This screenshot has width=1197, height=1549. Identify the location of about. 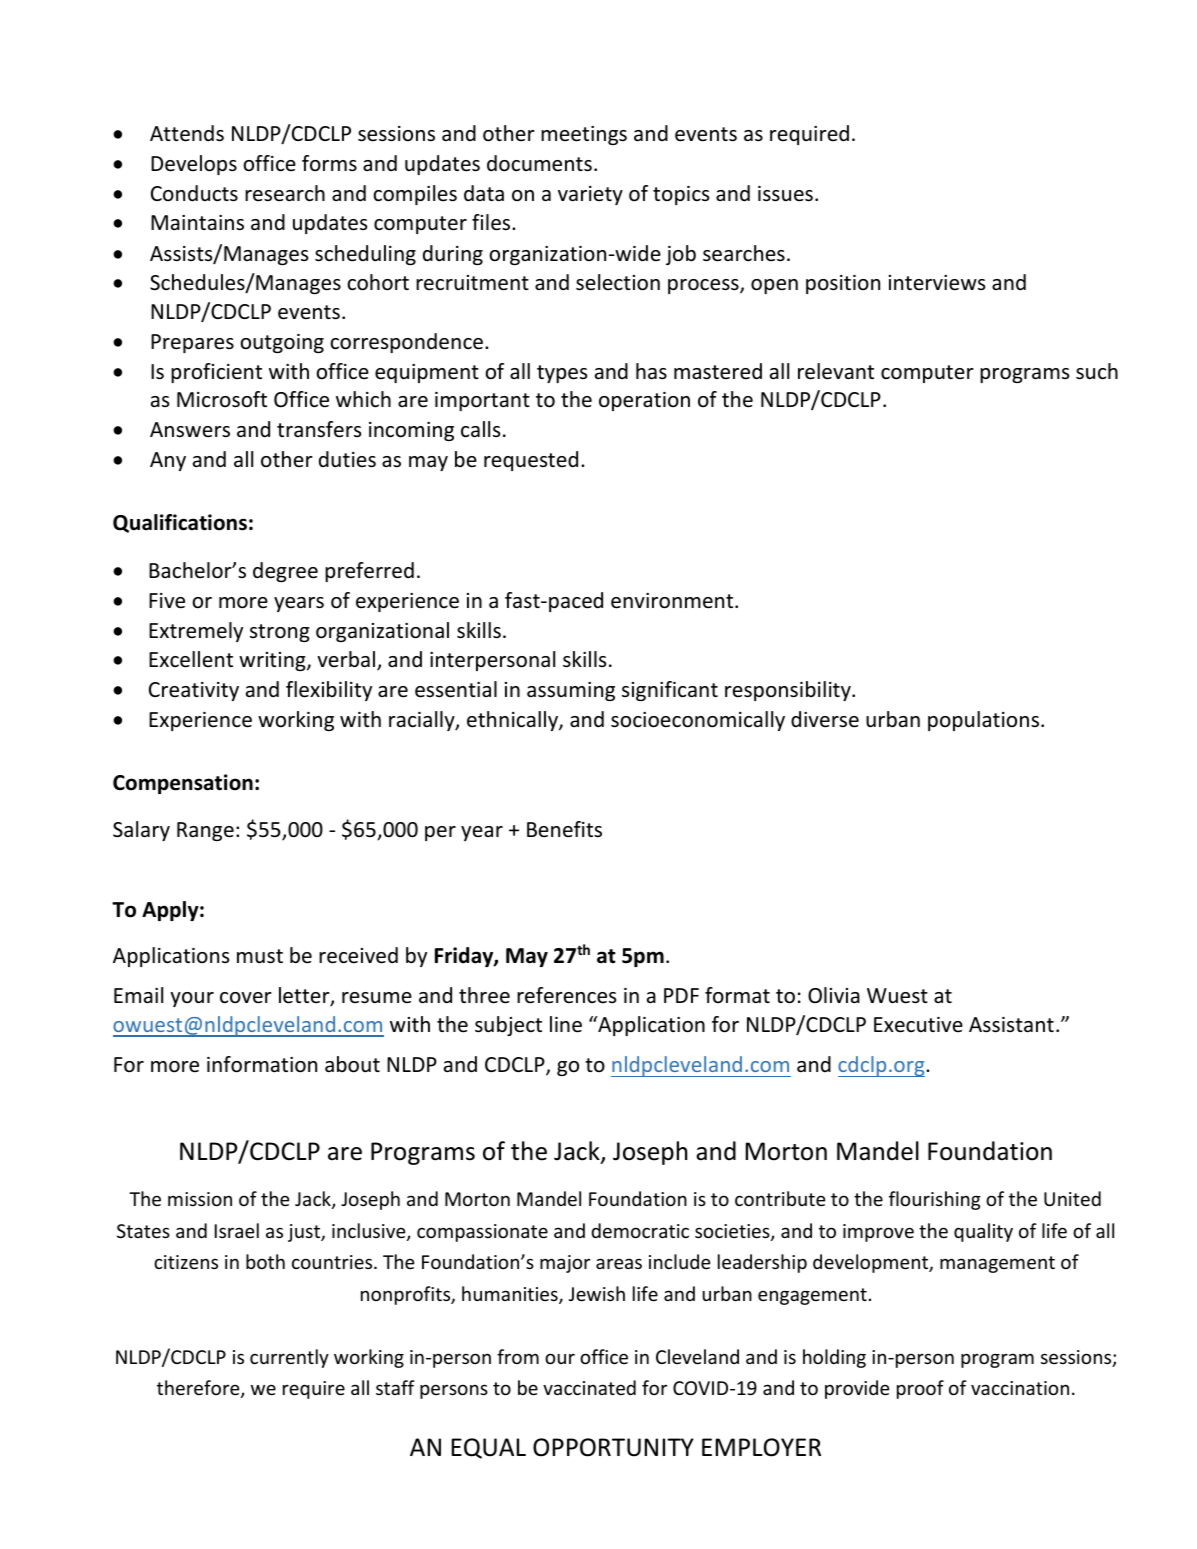
(352, 1064).
